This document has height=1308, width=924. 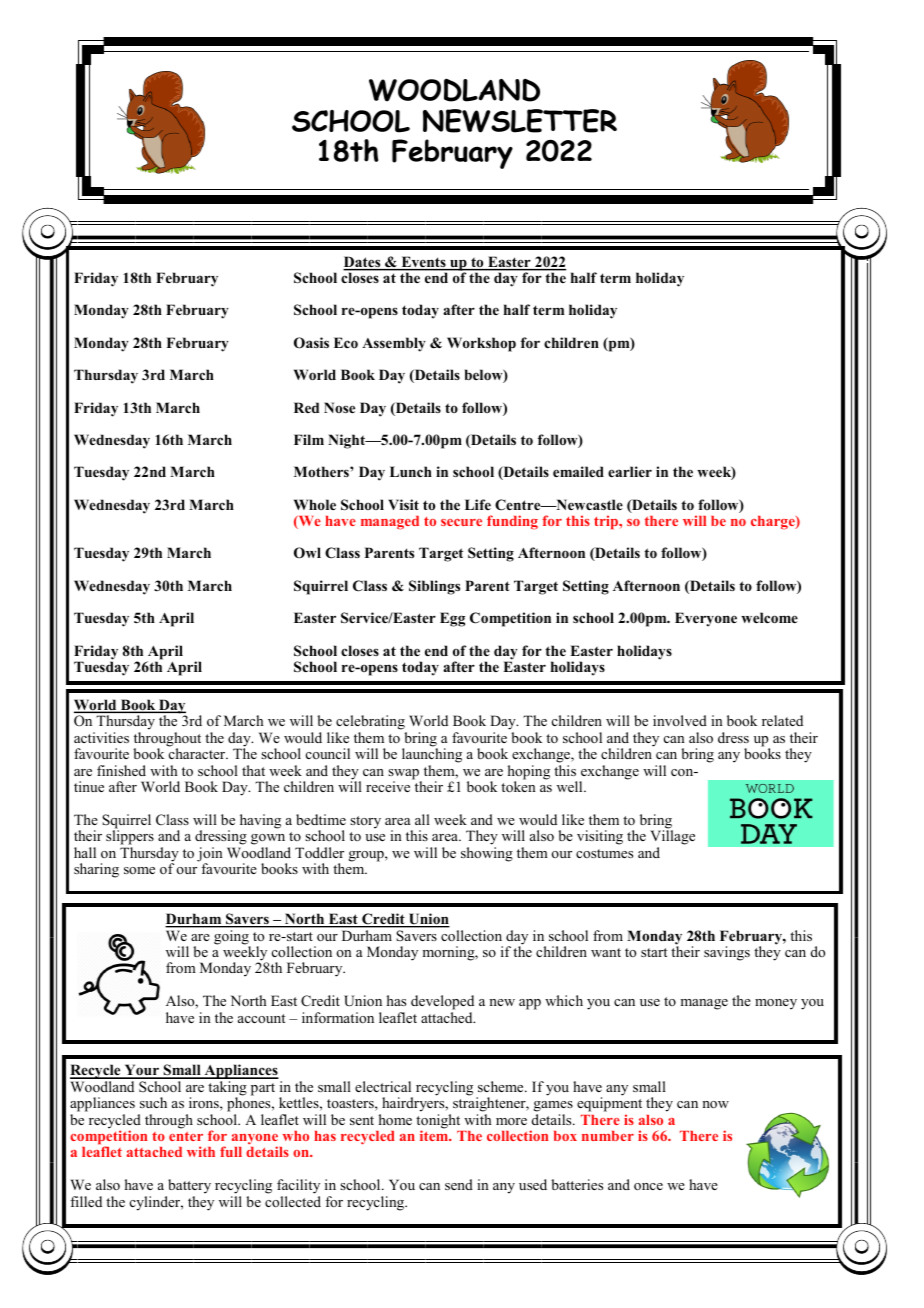 What do you see at coordinates (188, 1188) in the document?
I see `battery` at bounding box center [188, 1188].
